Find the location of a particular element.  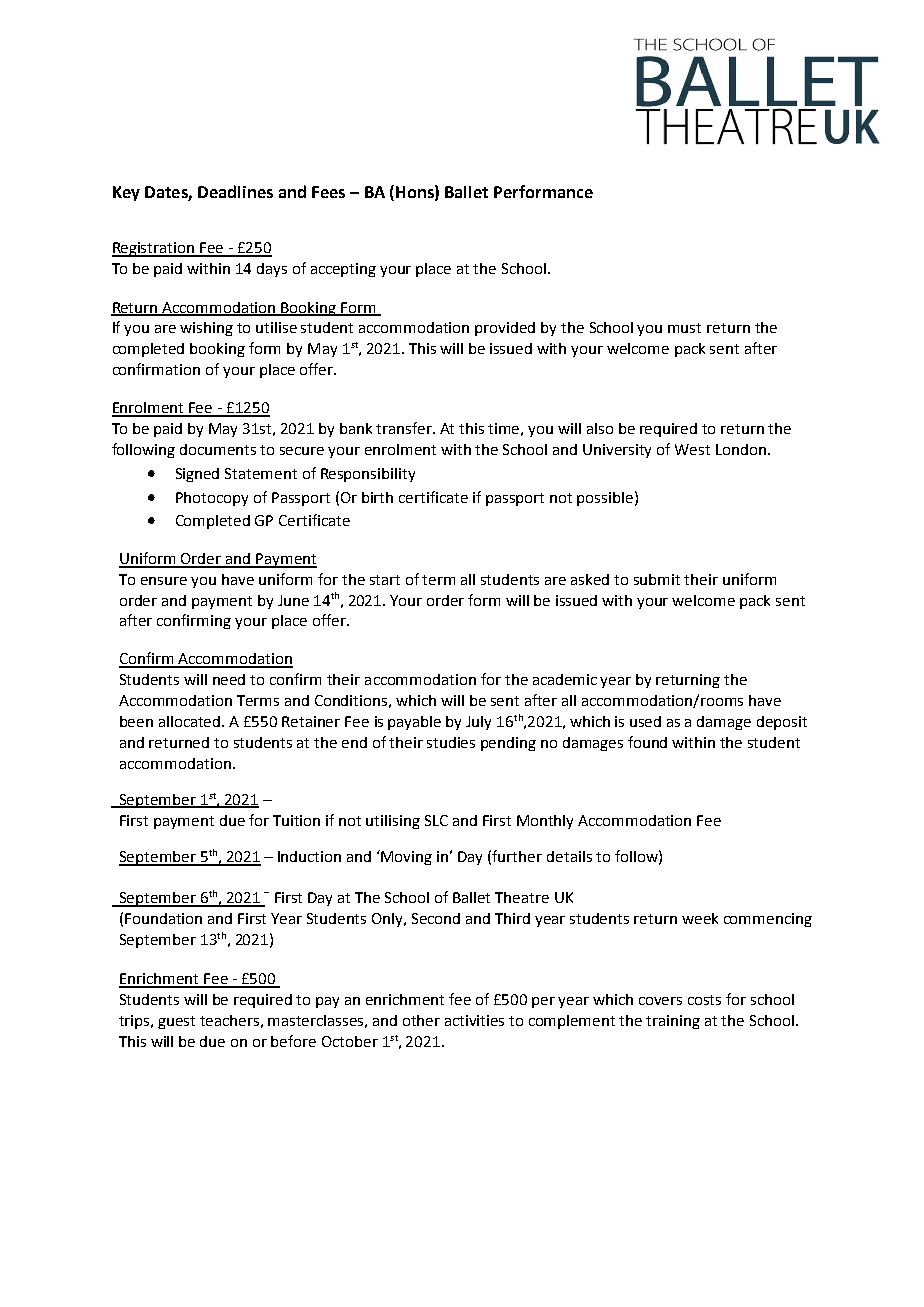

week is located at coordinates (700, 918).
